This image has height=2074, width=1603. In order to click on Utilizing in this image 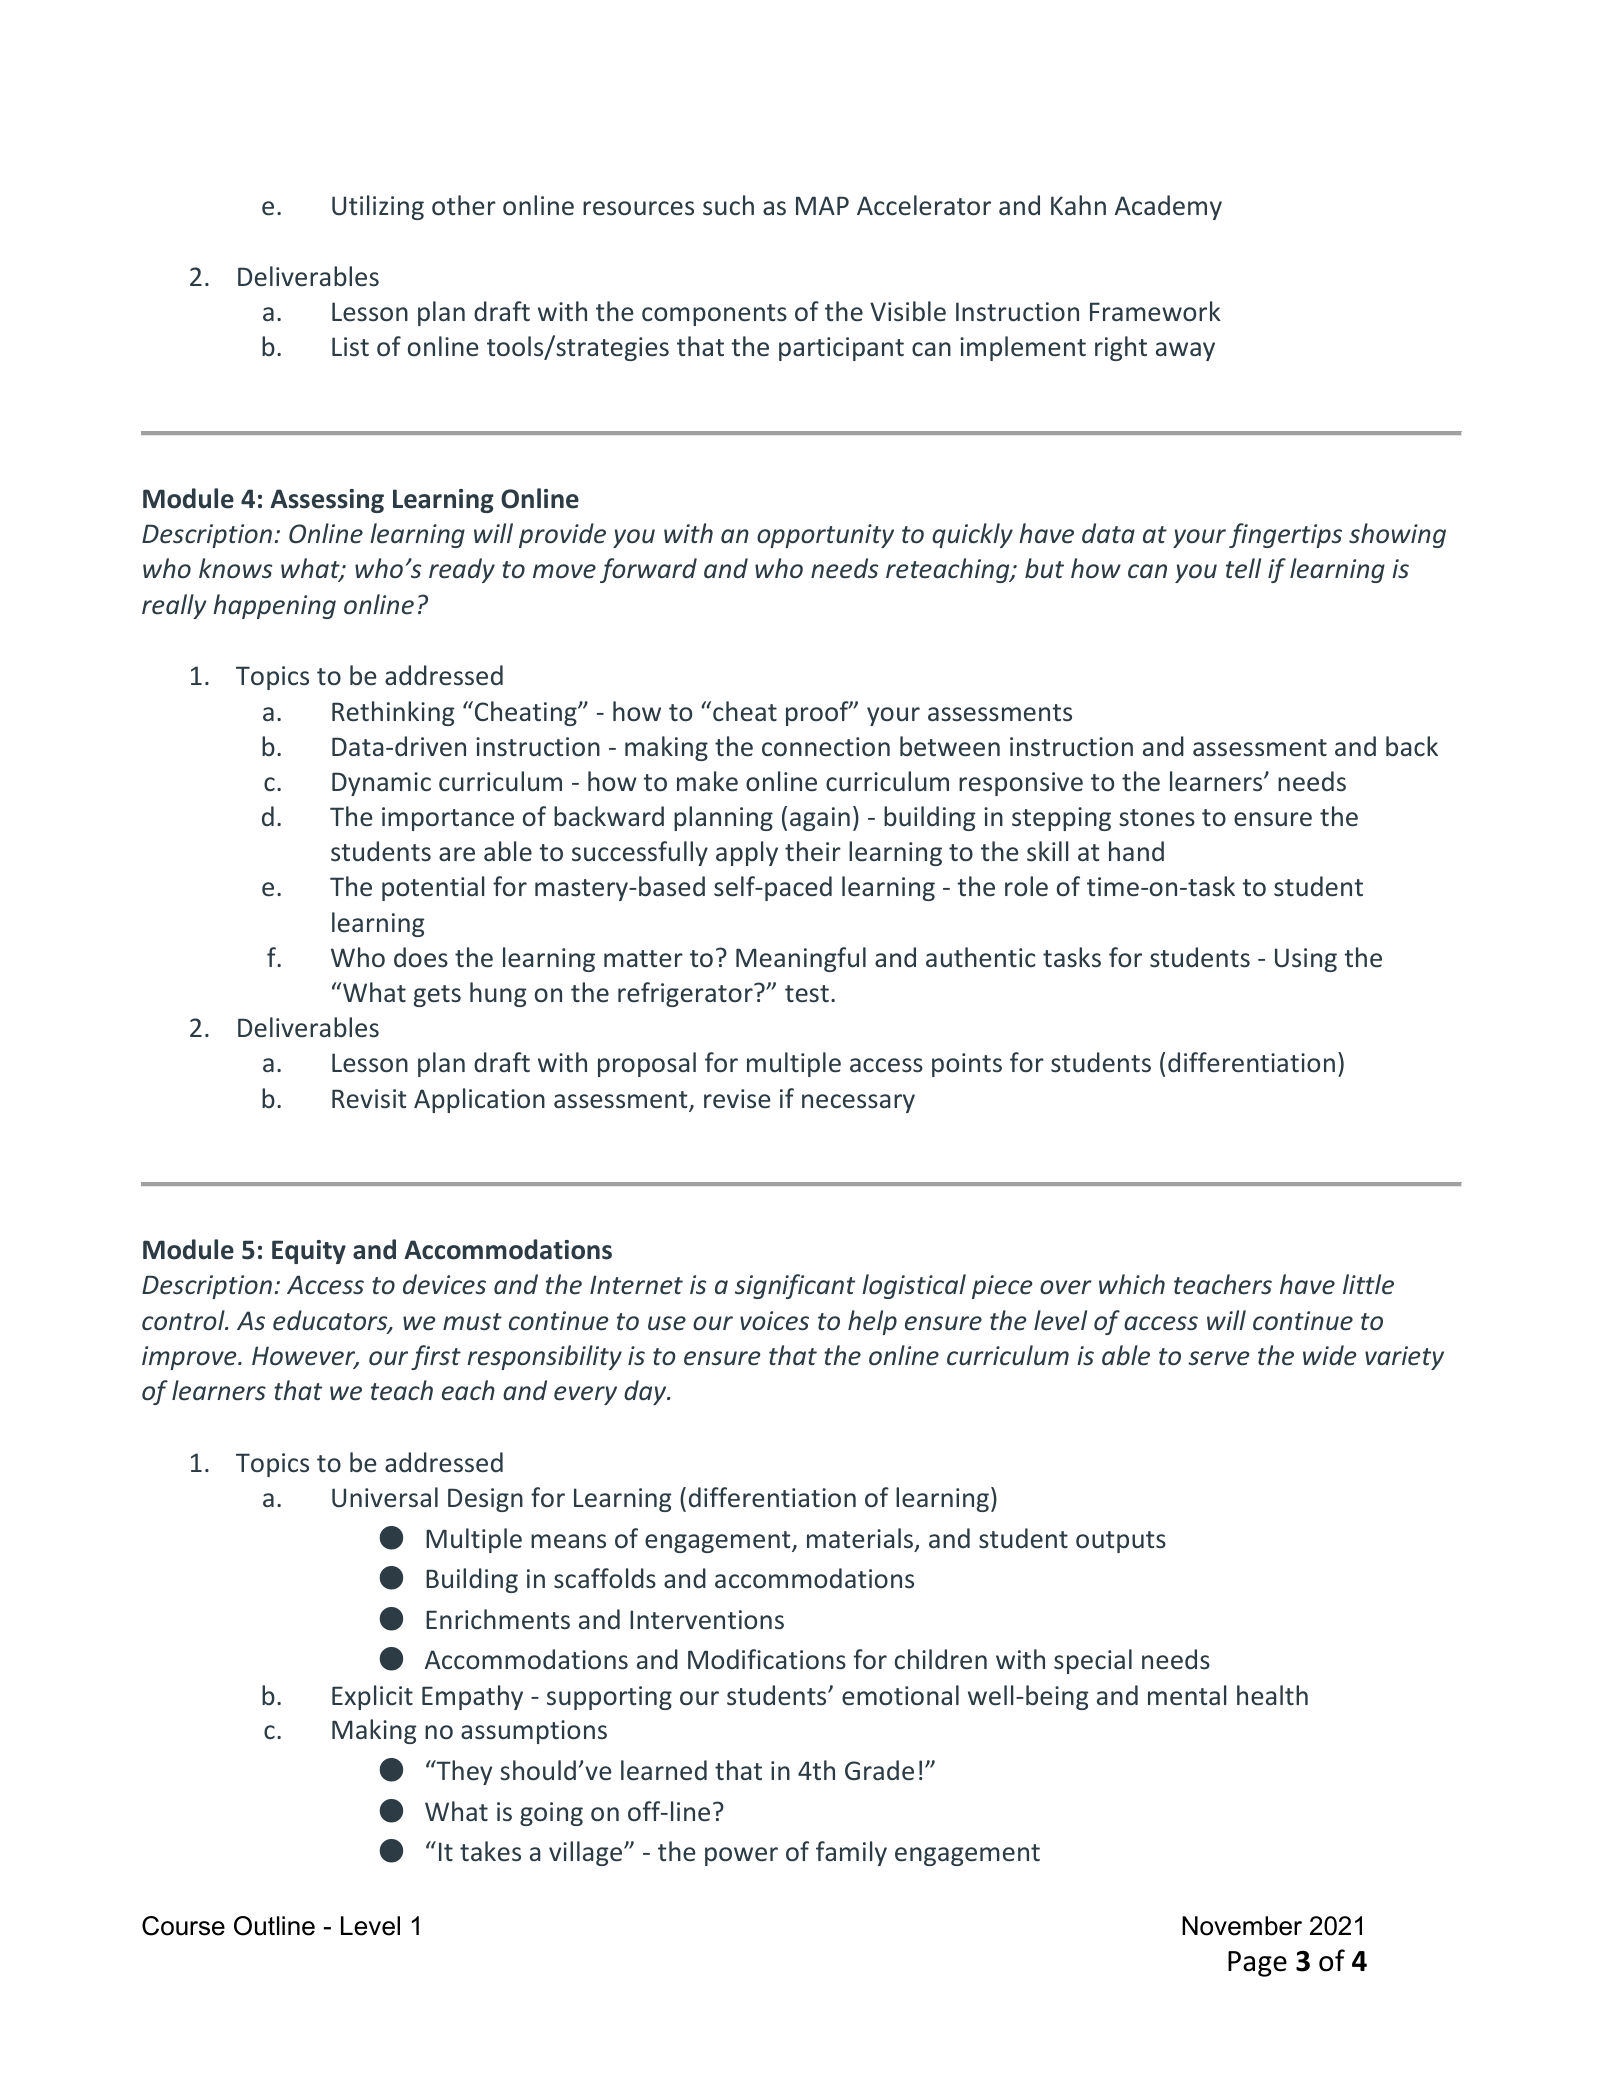, I will do `click(378, 207)`.
